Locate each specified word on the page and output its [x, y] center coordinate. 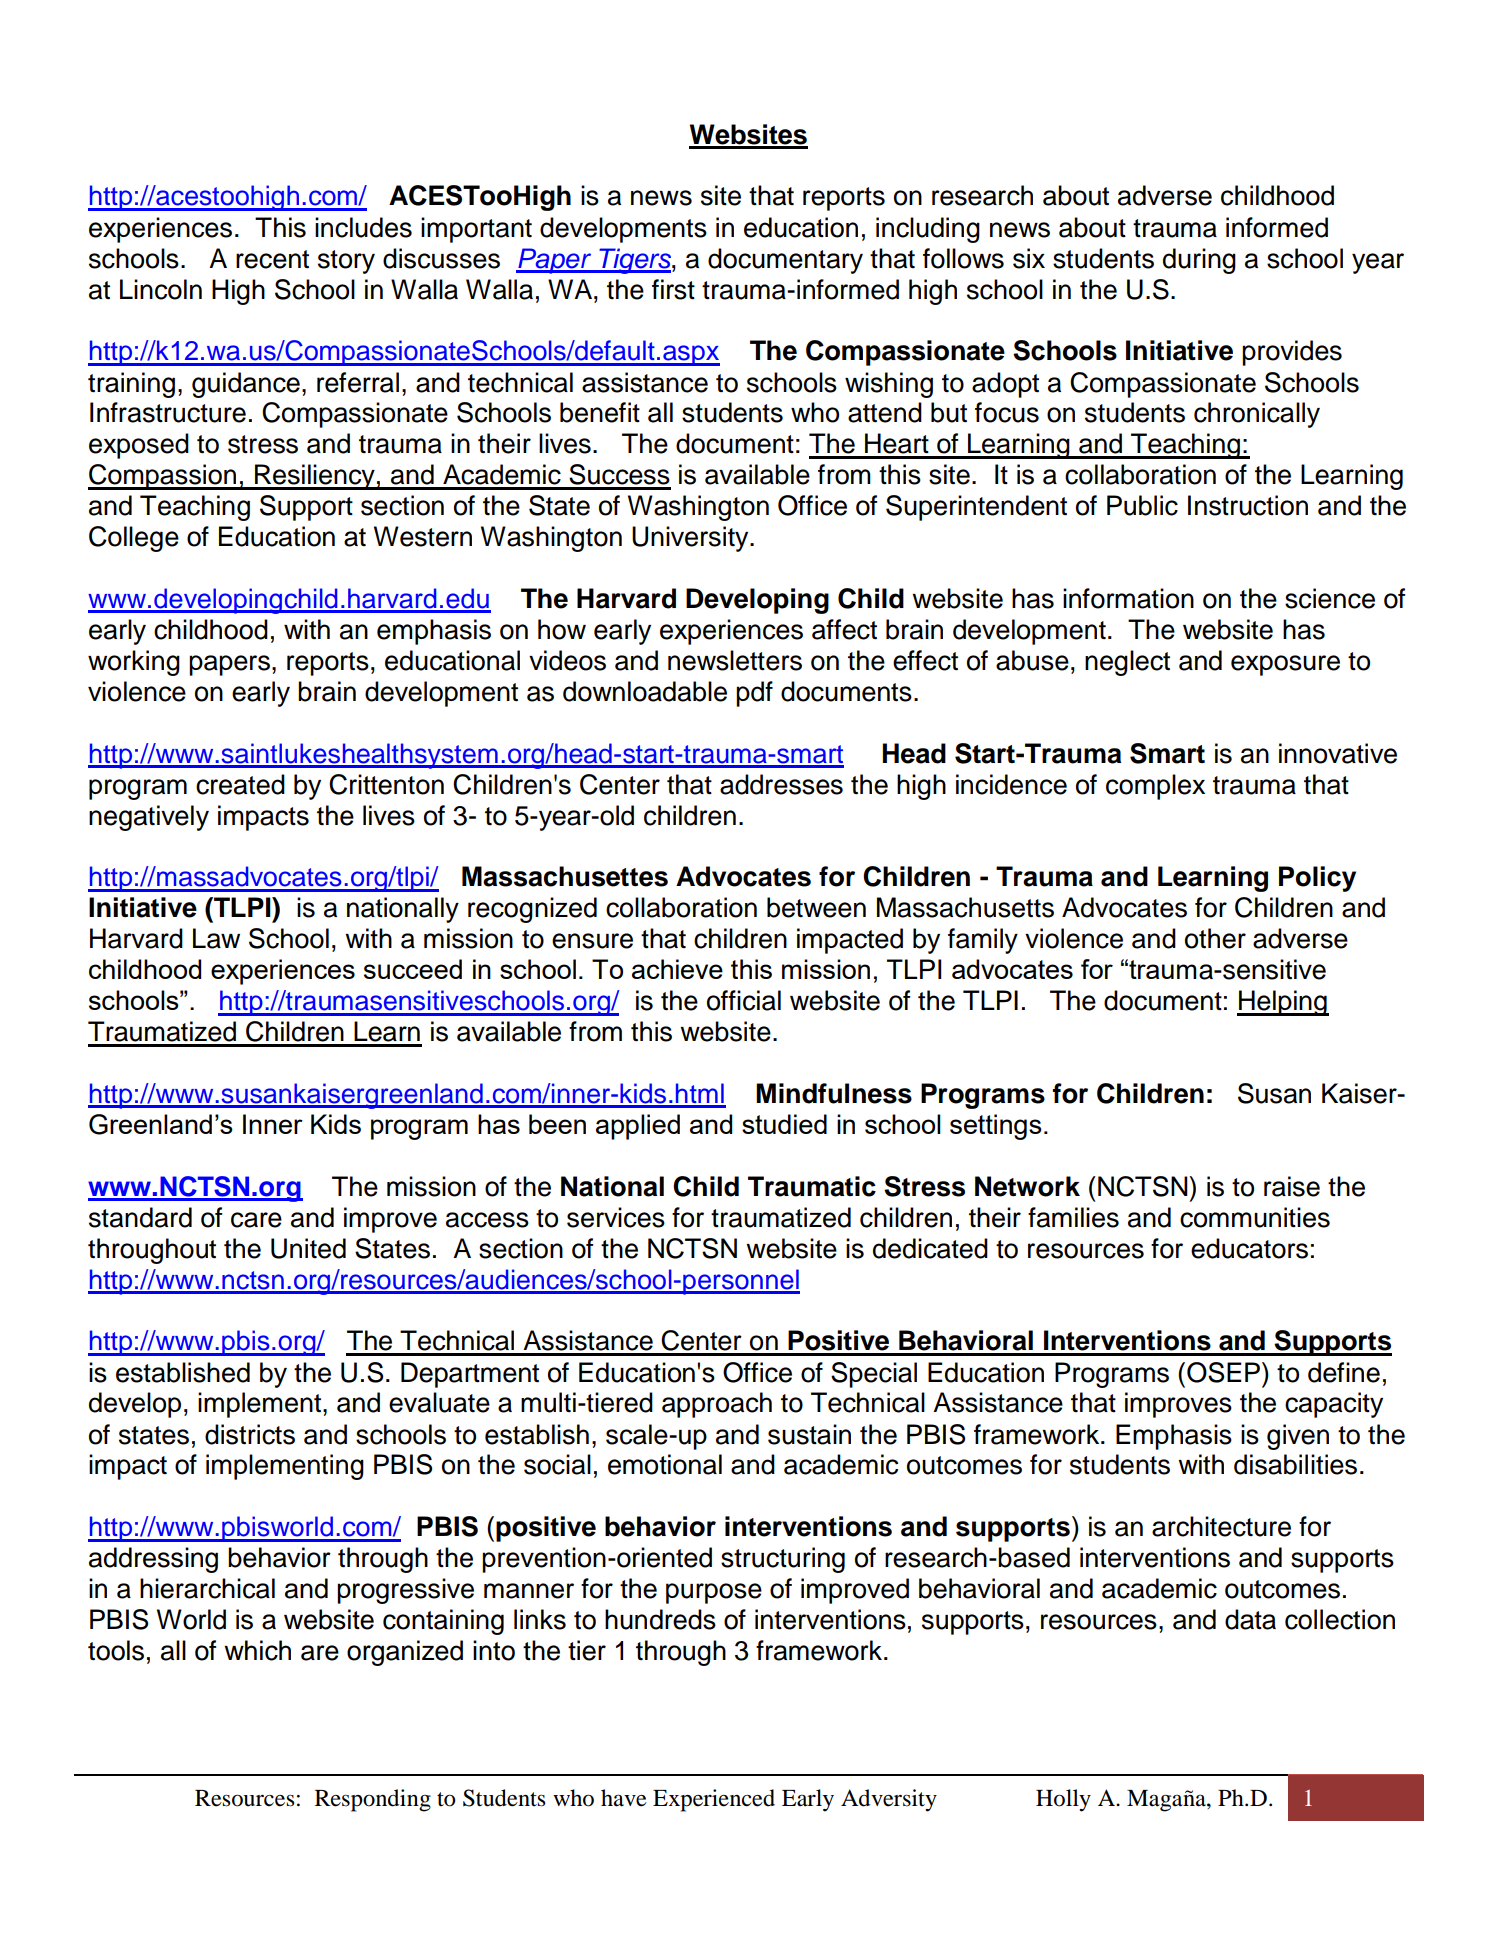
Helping [1283, 1003]
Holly [1063, 1800]
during [1199, 261]
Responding [373, 1800]
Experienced [714, 1800]
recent [272, 259]
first [673, 289]
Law [216, 938]
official [744, 1000]
